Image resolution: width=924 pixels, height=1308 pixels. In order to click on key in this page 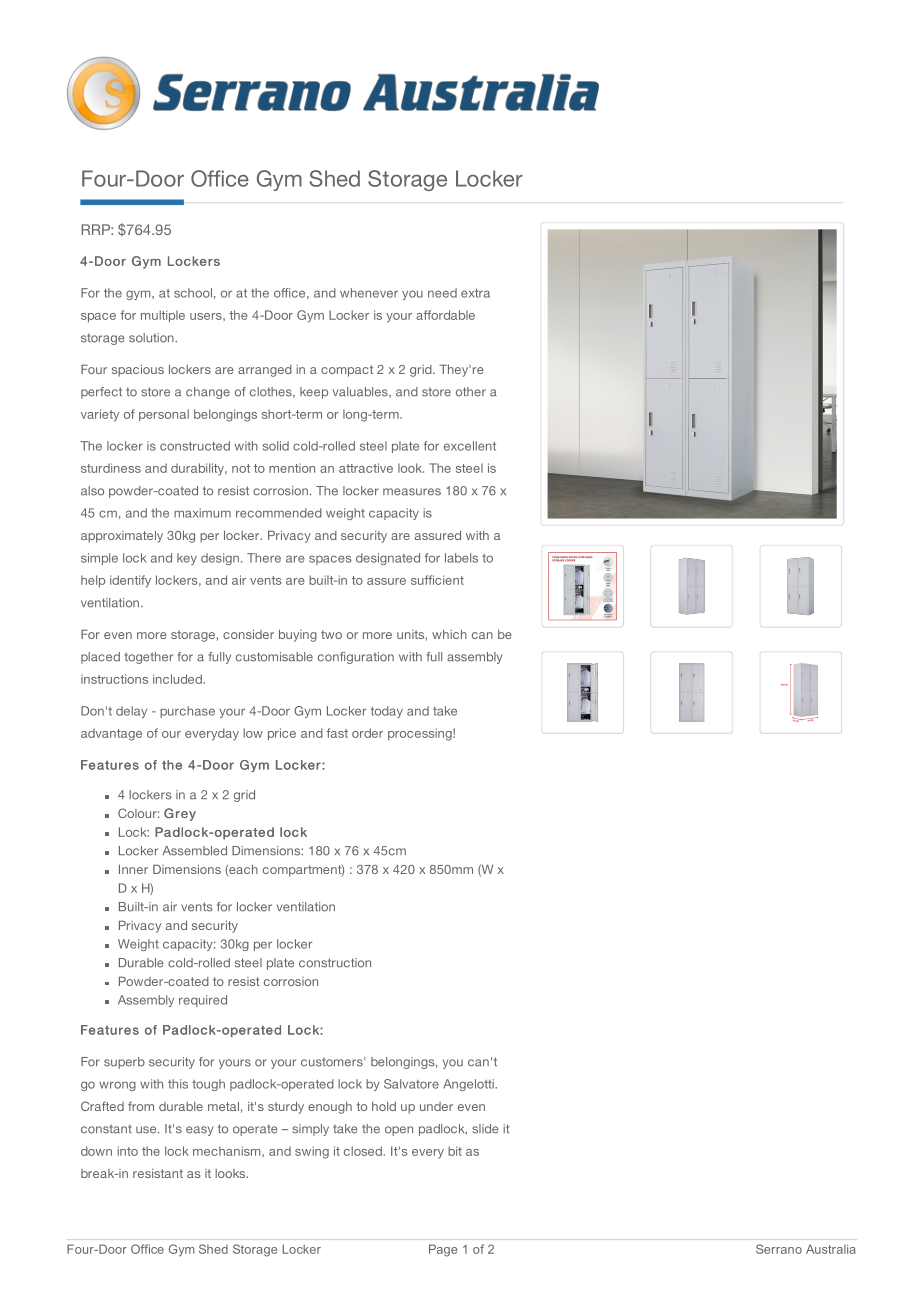, I will do `click(187, 559)`.
